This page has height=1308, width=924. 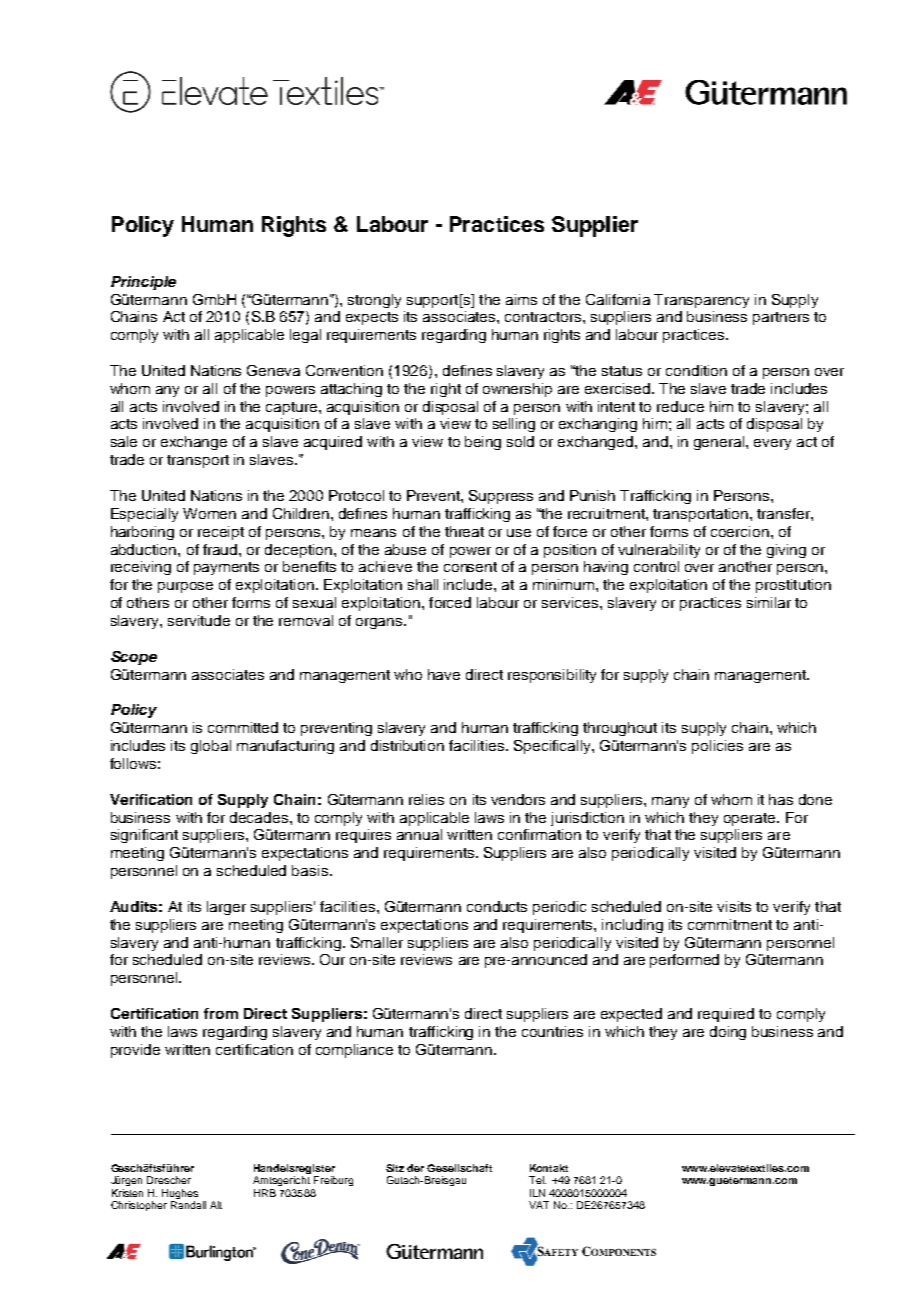 What do you see at coordinates (734, 906) in the page?
I see `visits` at bounding box center [734, 906].
